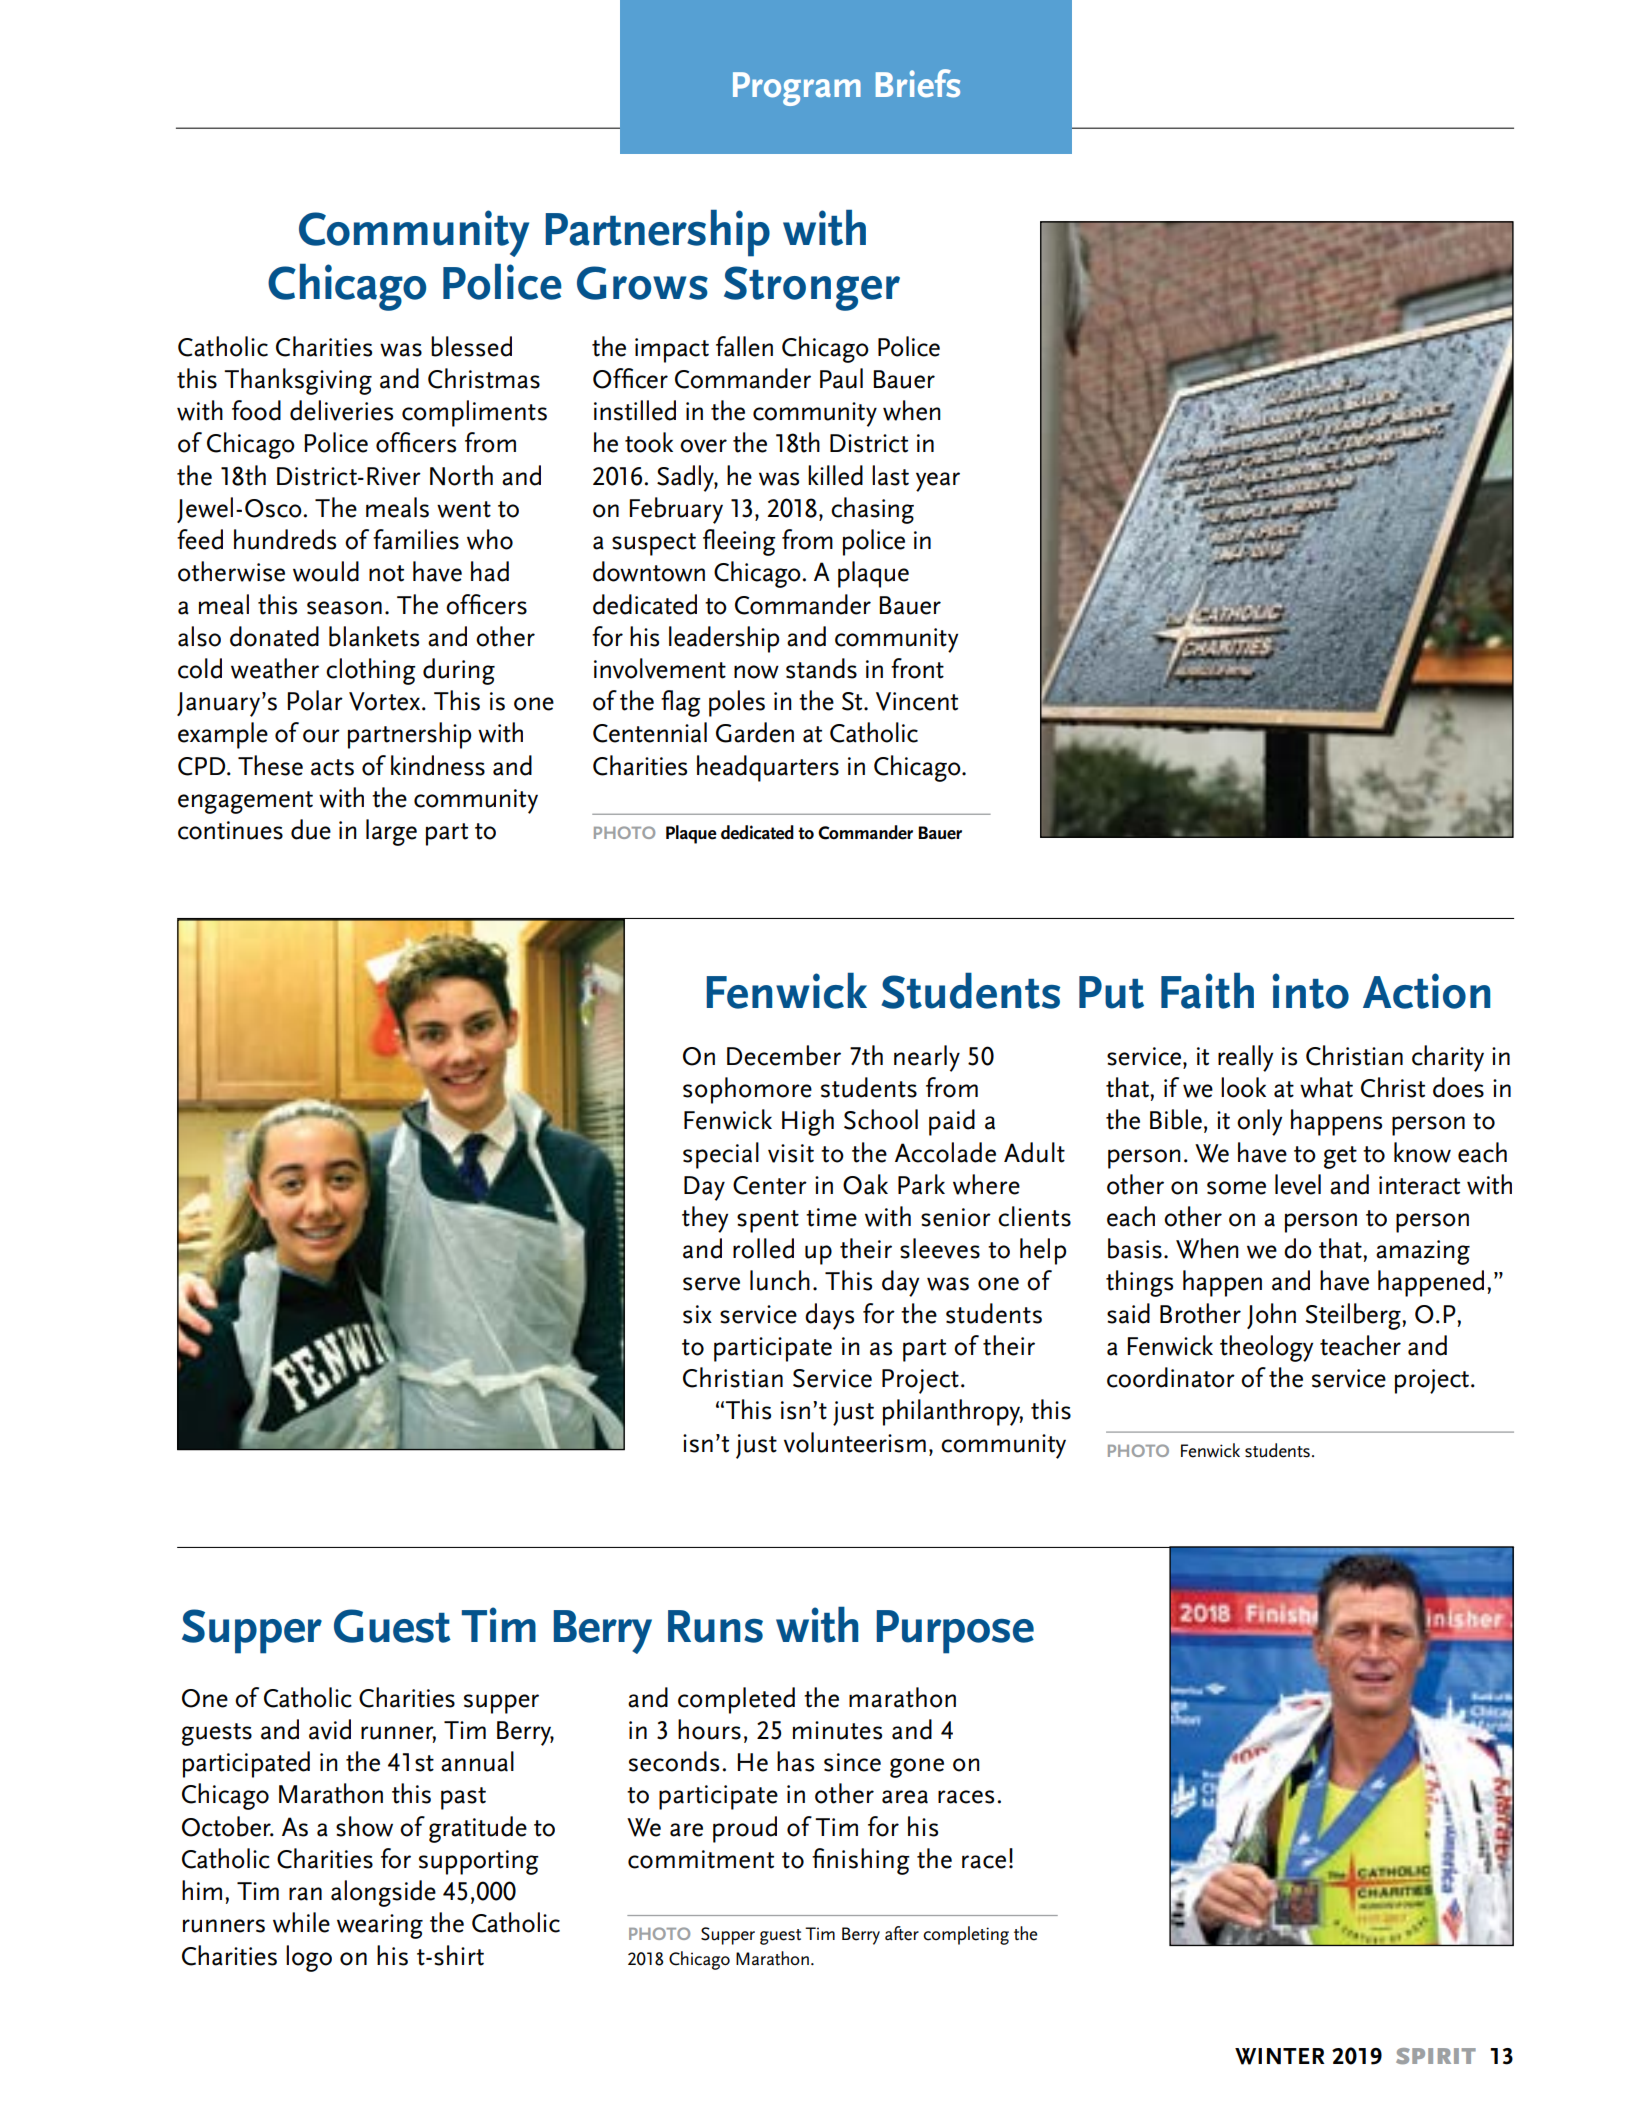 The height and width of the image is (2127, 1643). What do you see at coordinates (471, 346) in the image?
I see `blessed` at bounding box center [471, 346].
